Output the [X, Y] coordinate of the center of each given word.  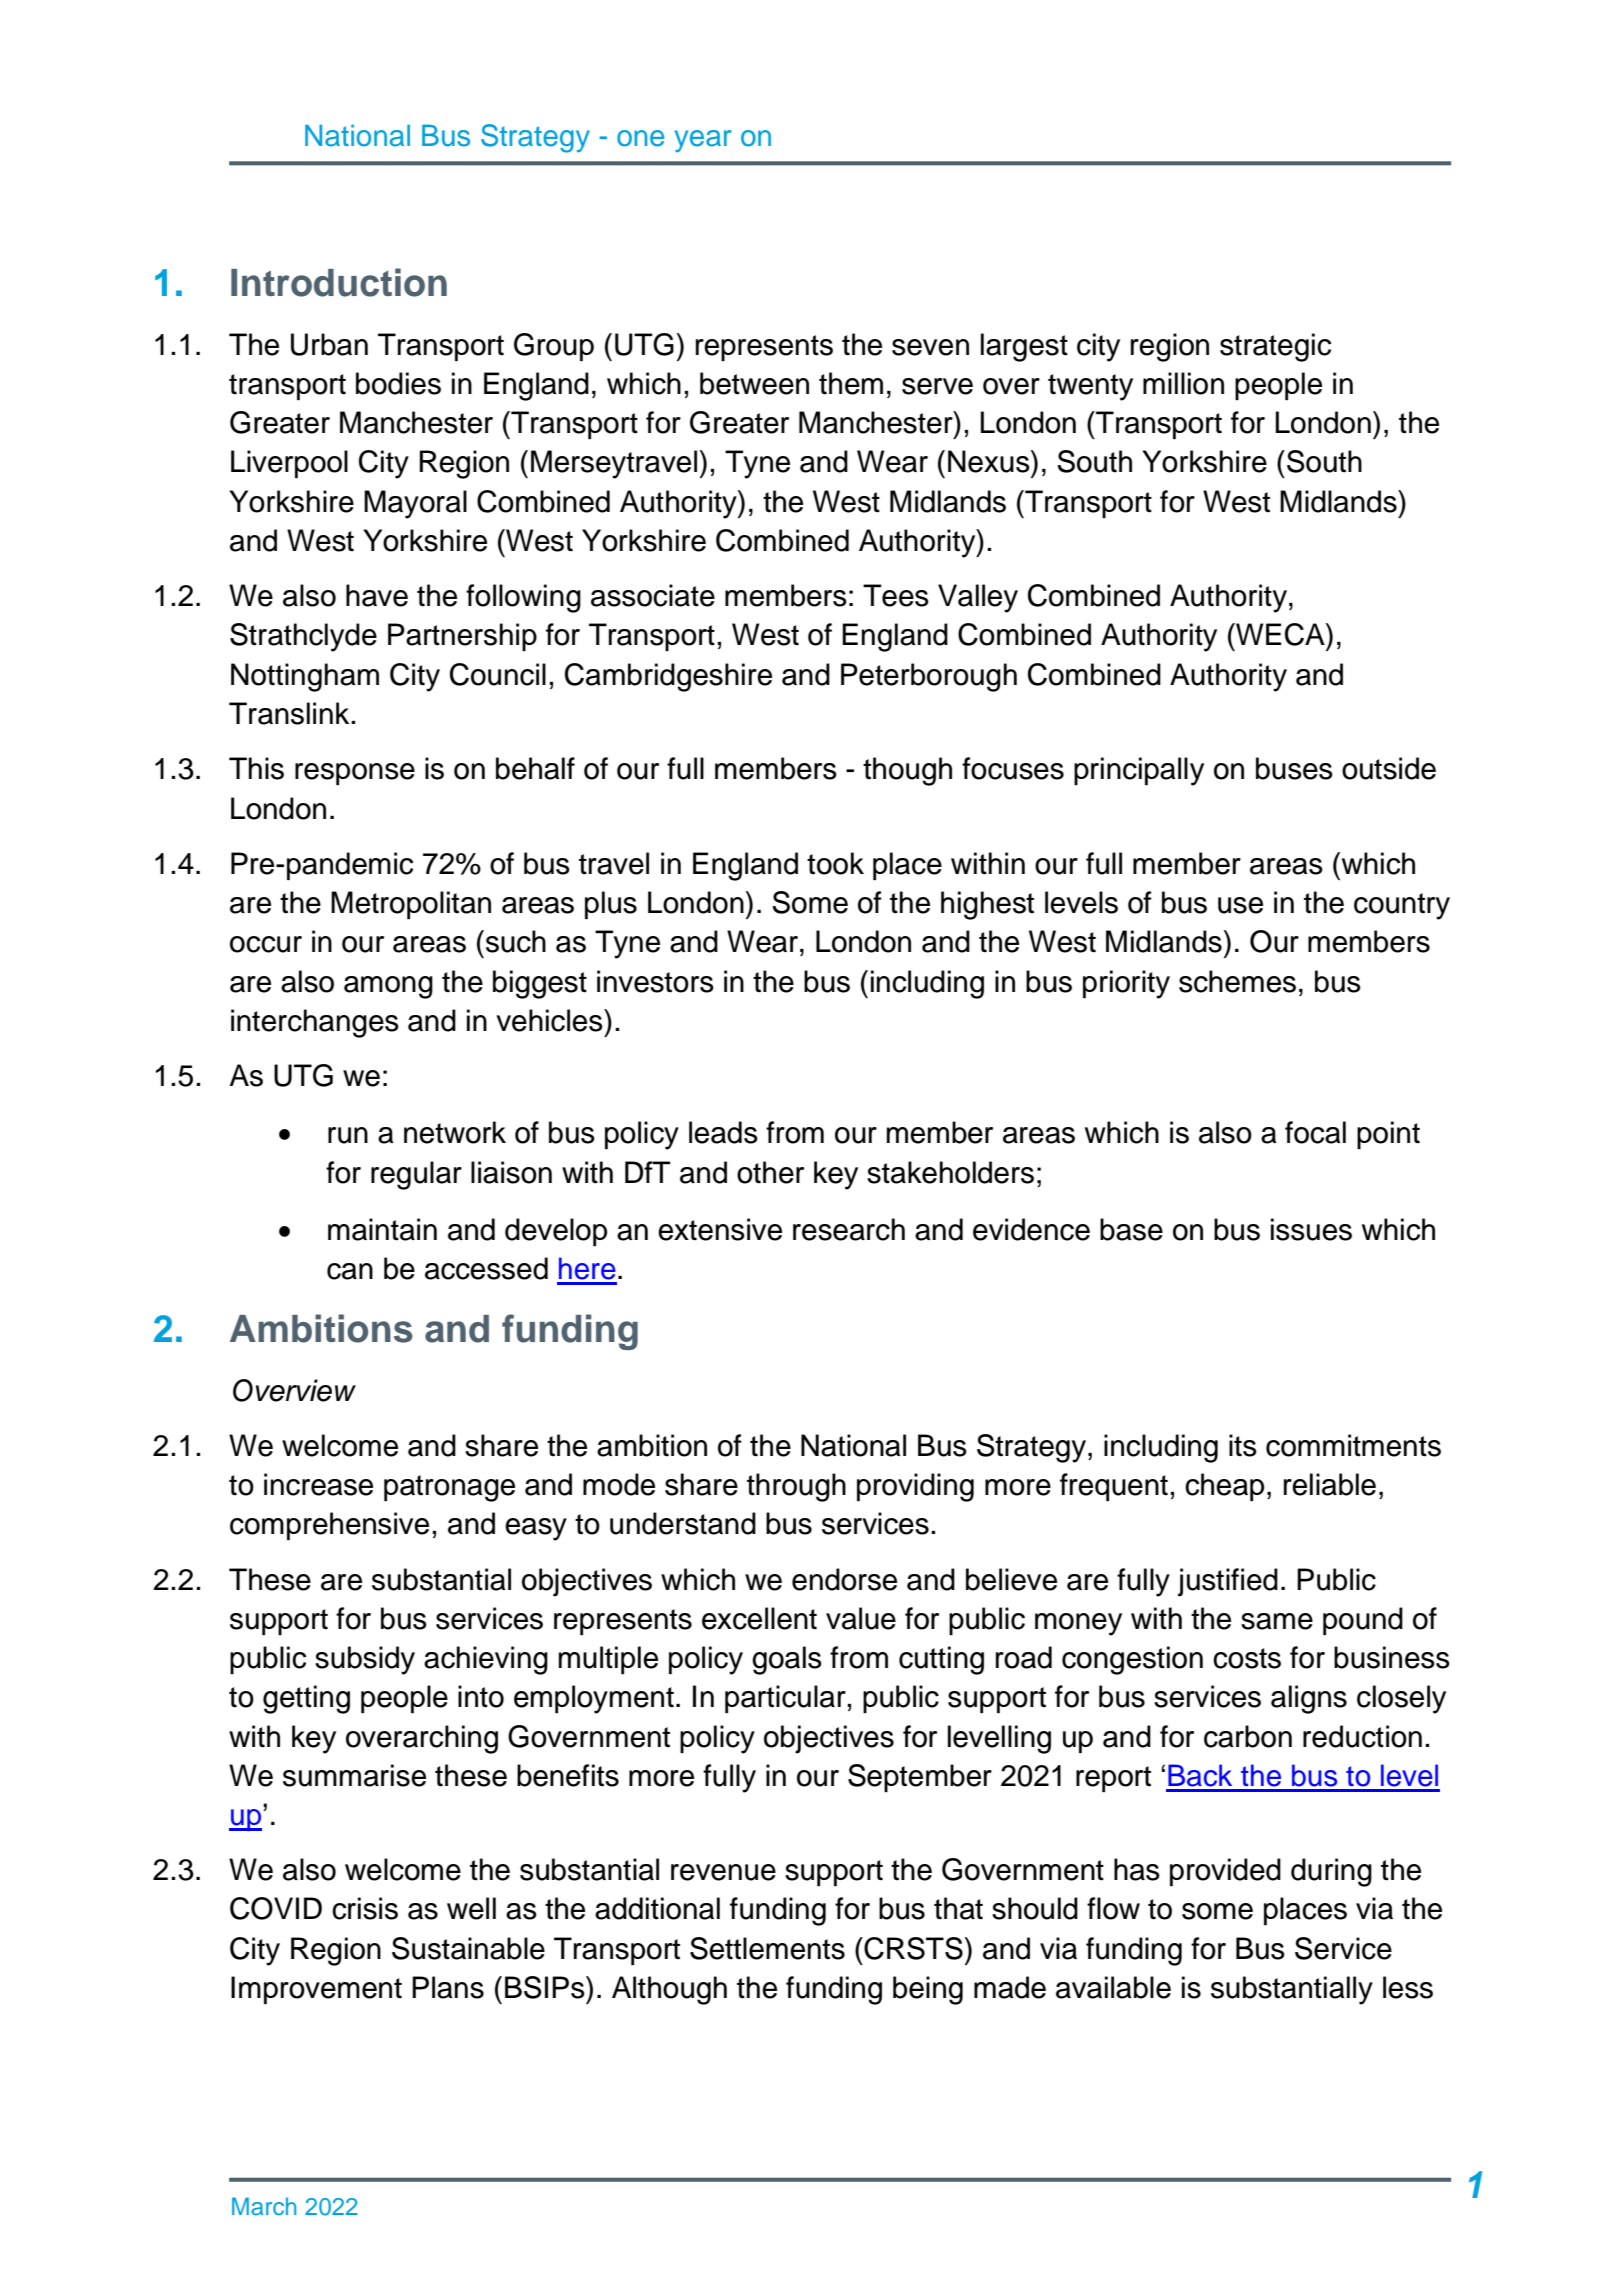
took [835, 863]
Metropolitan [411, 905]
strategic [1275, 347]
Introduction [339, 282]
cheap [1224, 1487]
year [703, 141]
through [796, 1487]
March [264, 2206]
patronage [449, 1488]
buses [1294, 768]
